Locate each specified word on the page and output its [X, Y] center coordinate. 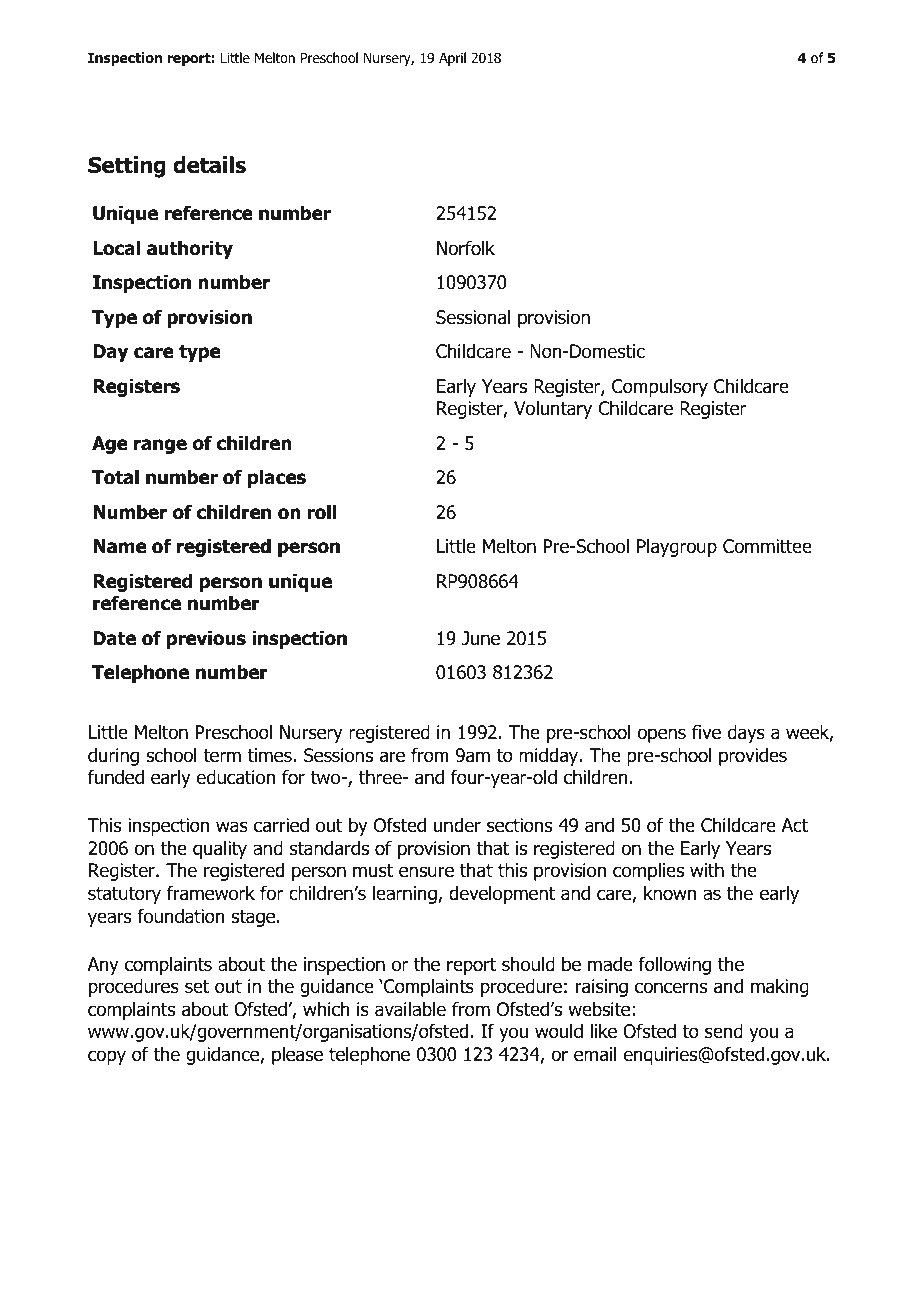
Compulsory [660, 388]
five [706, 732]
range [160, 446]
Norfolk [466, 248]
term [222, 756]
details [209, 165]
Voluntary [553, 410]
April [452, 59]
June [481, 638]
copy [107, 1057]
